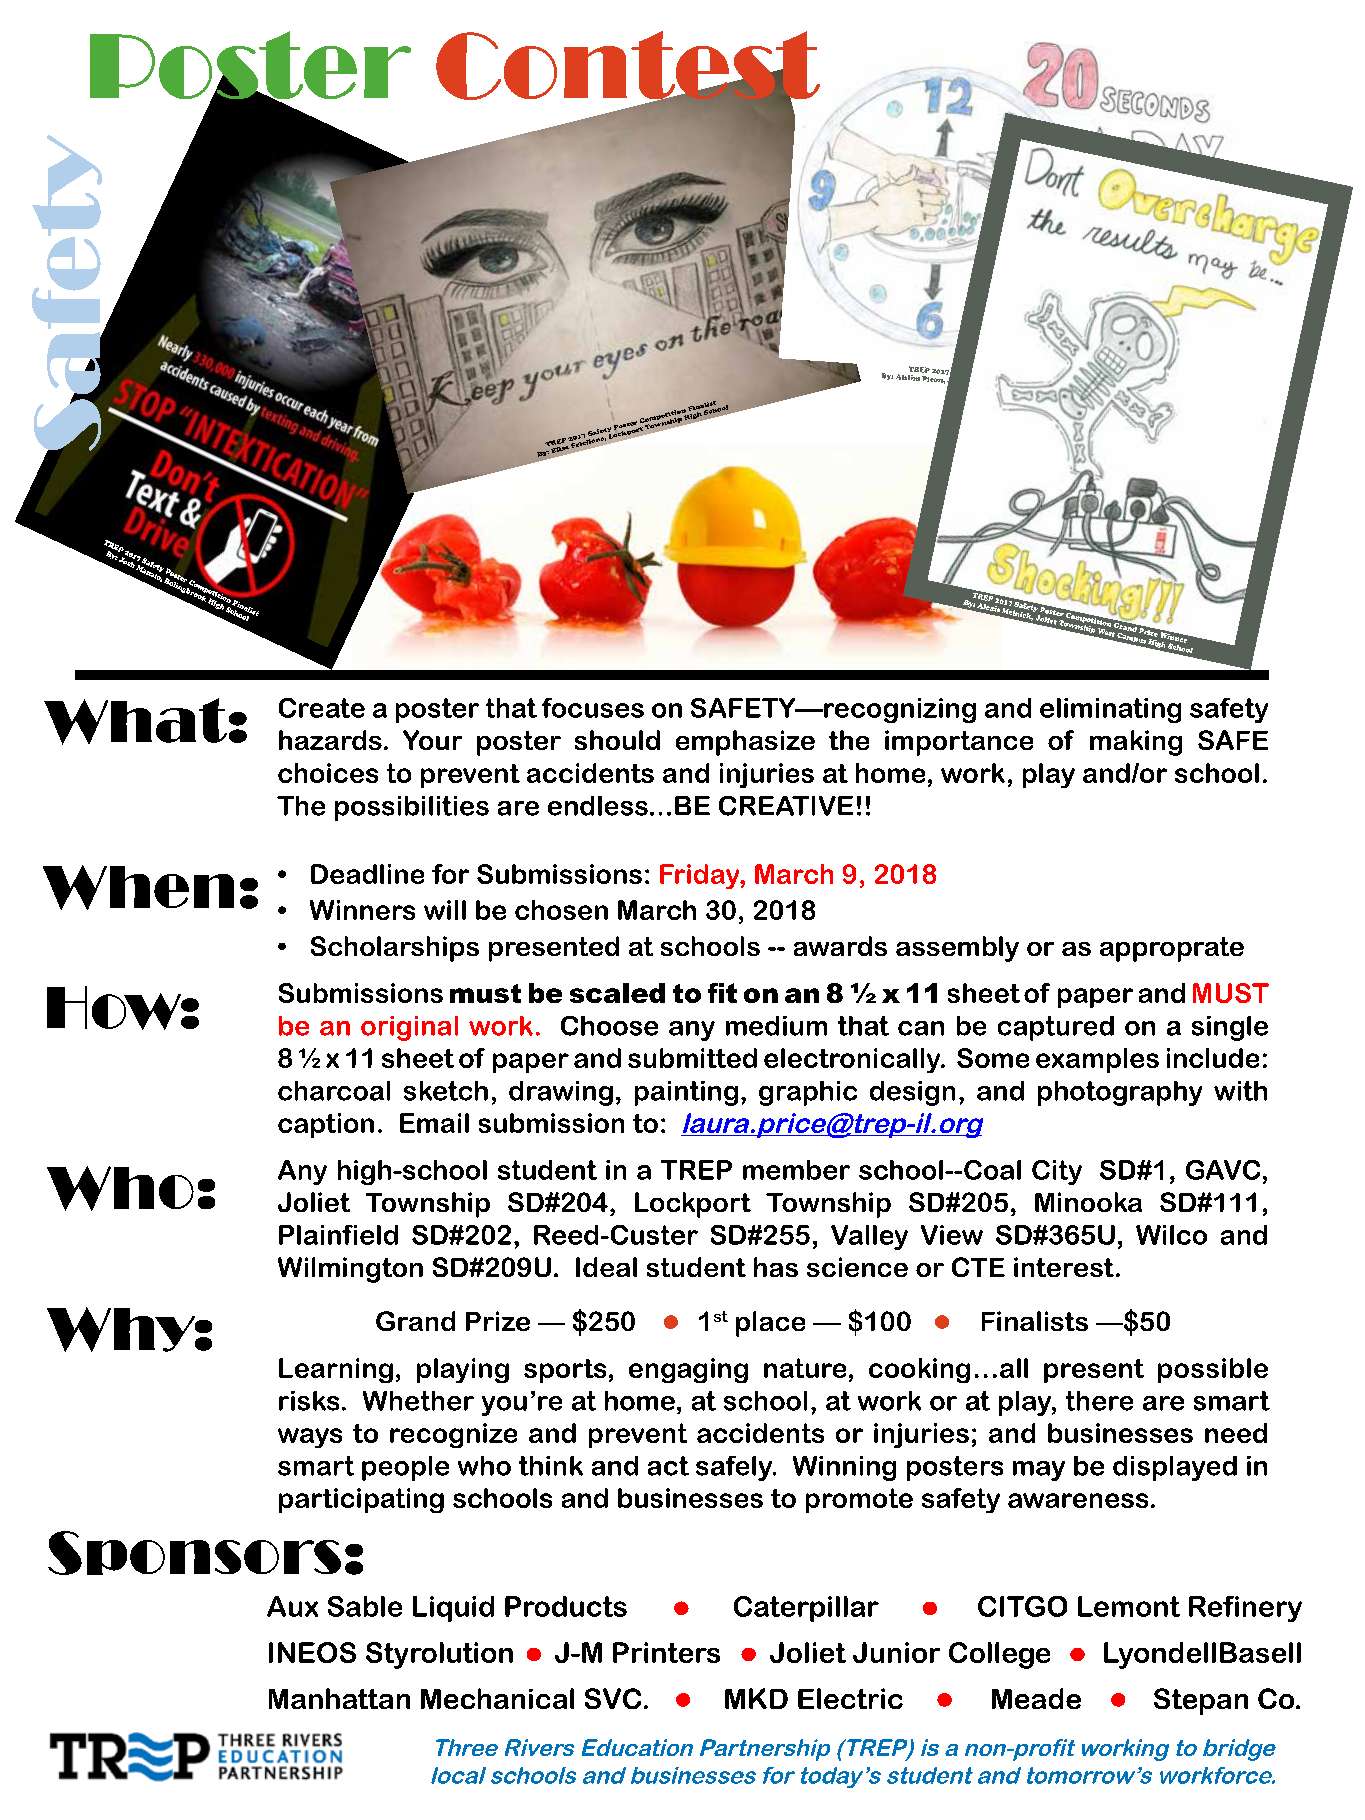 The height and width of the document is (1820, 1365). I want to click on Printers, so click(666, 1652).
